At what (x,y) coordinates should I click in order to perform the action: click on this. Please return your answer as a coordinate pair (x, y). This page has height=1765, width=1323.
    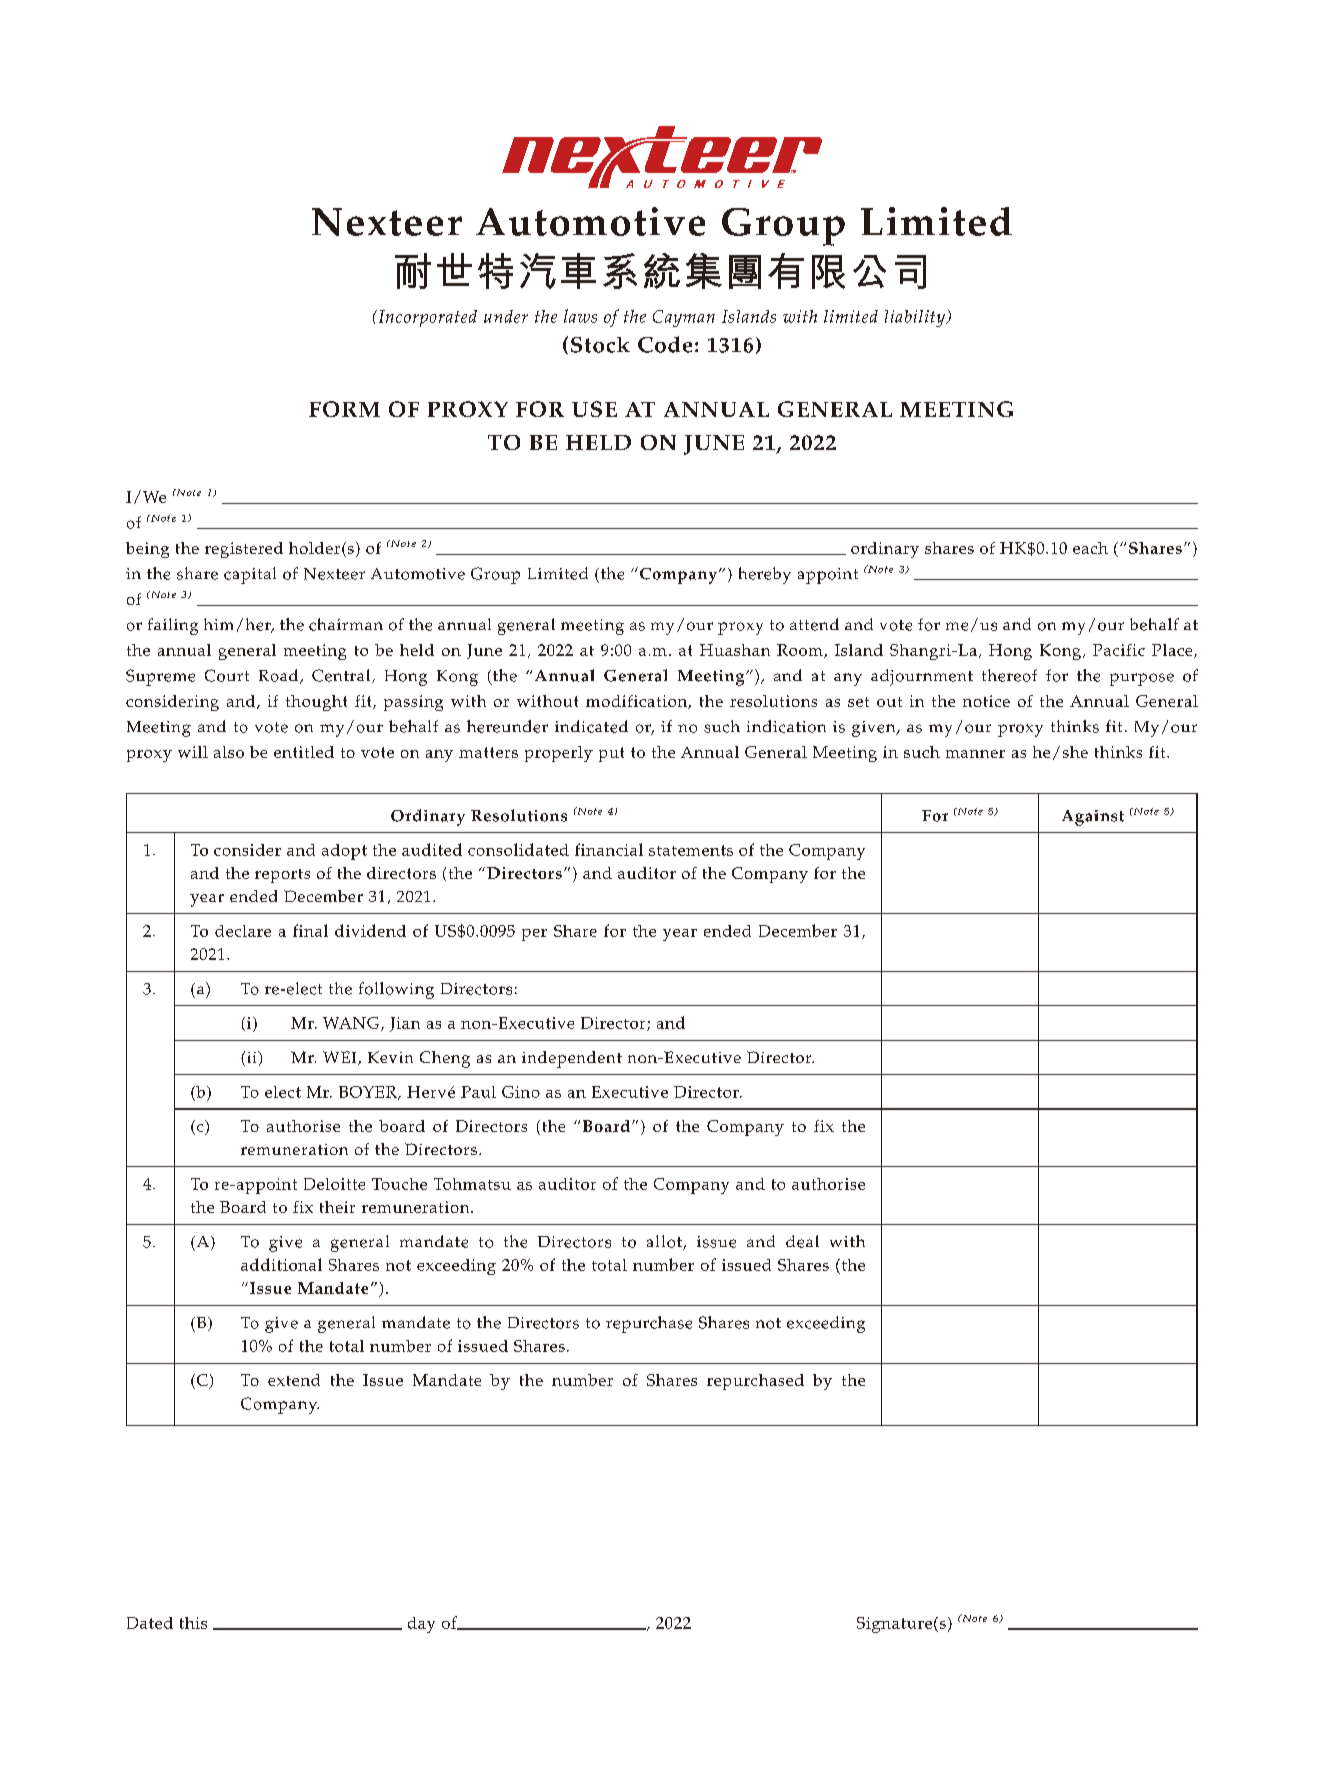
    Looking at the image, I should click on (193, 1623).
